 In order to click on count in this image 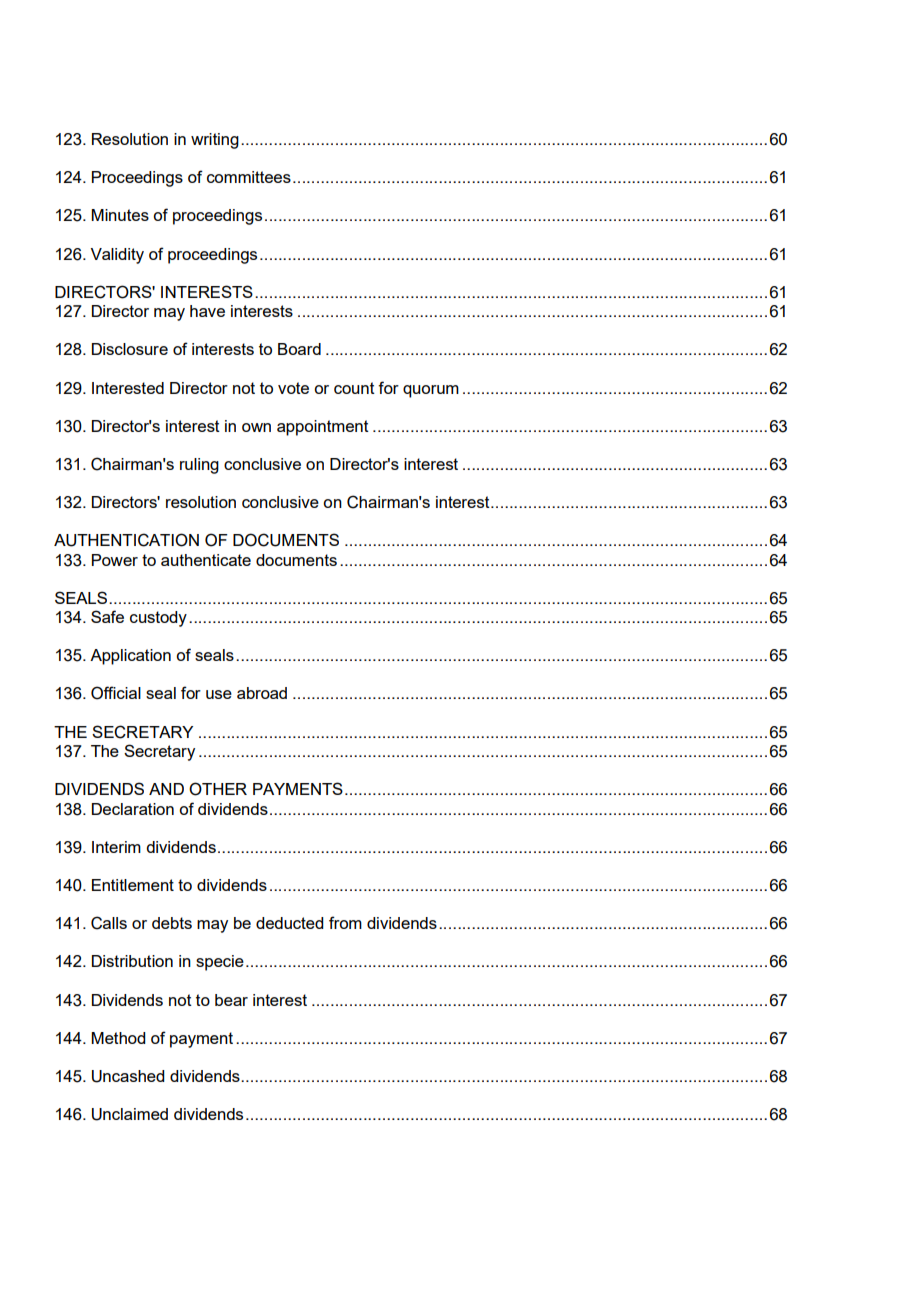, I will do `click(354, 388)`.
